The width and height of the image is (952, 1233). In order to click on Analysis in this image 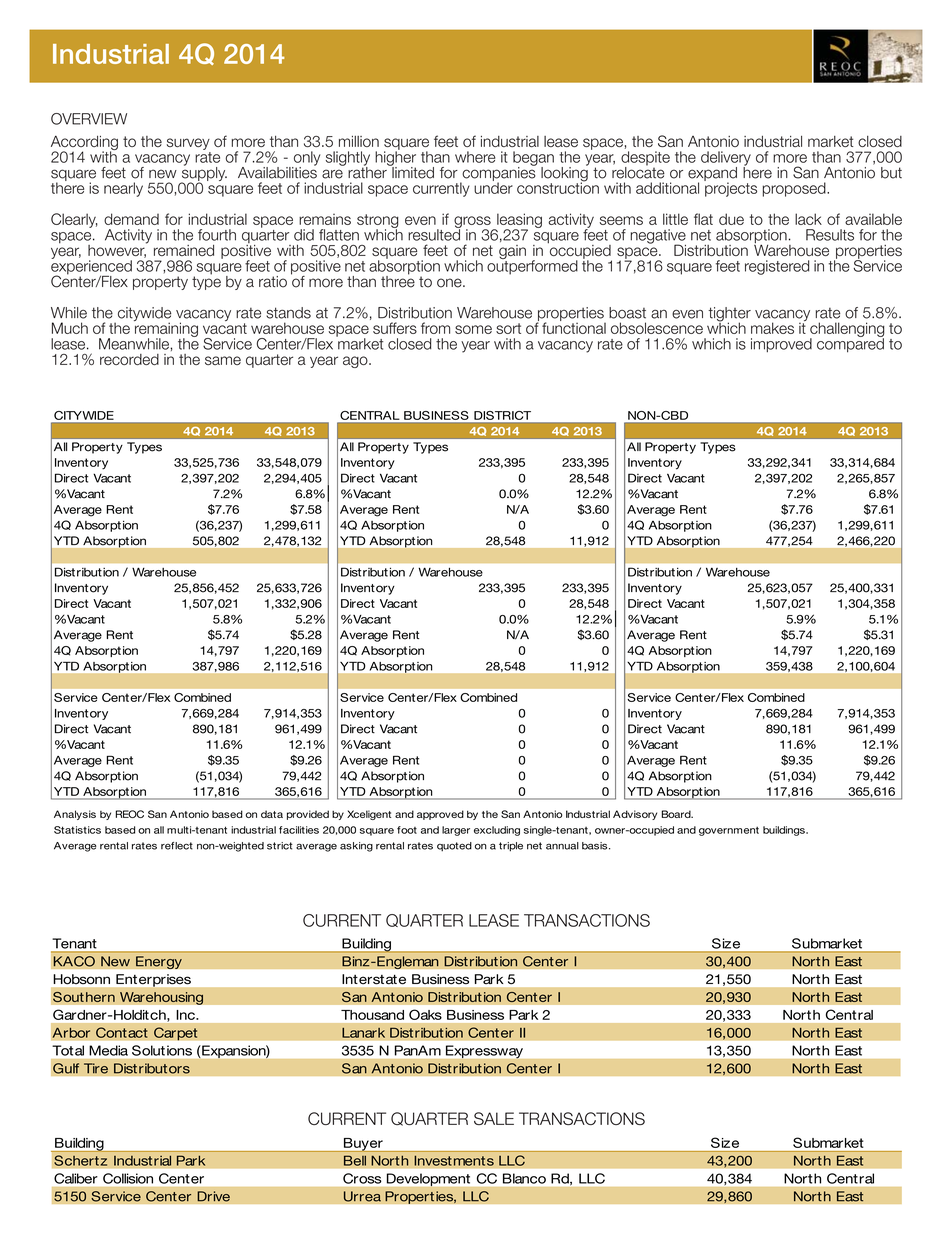, I will do `click(75, 815)`.
